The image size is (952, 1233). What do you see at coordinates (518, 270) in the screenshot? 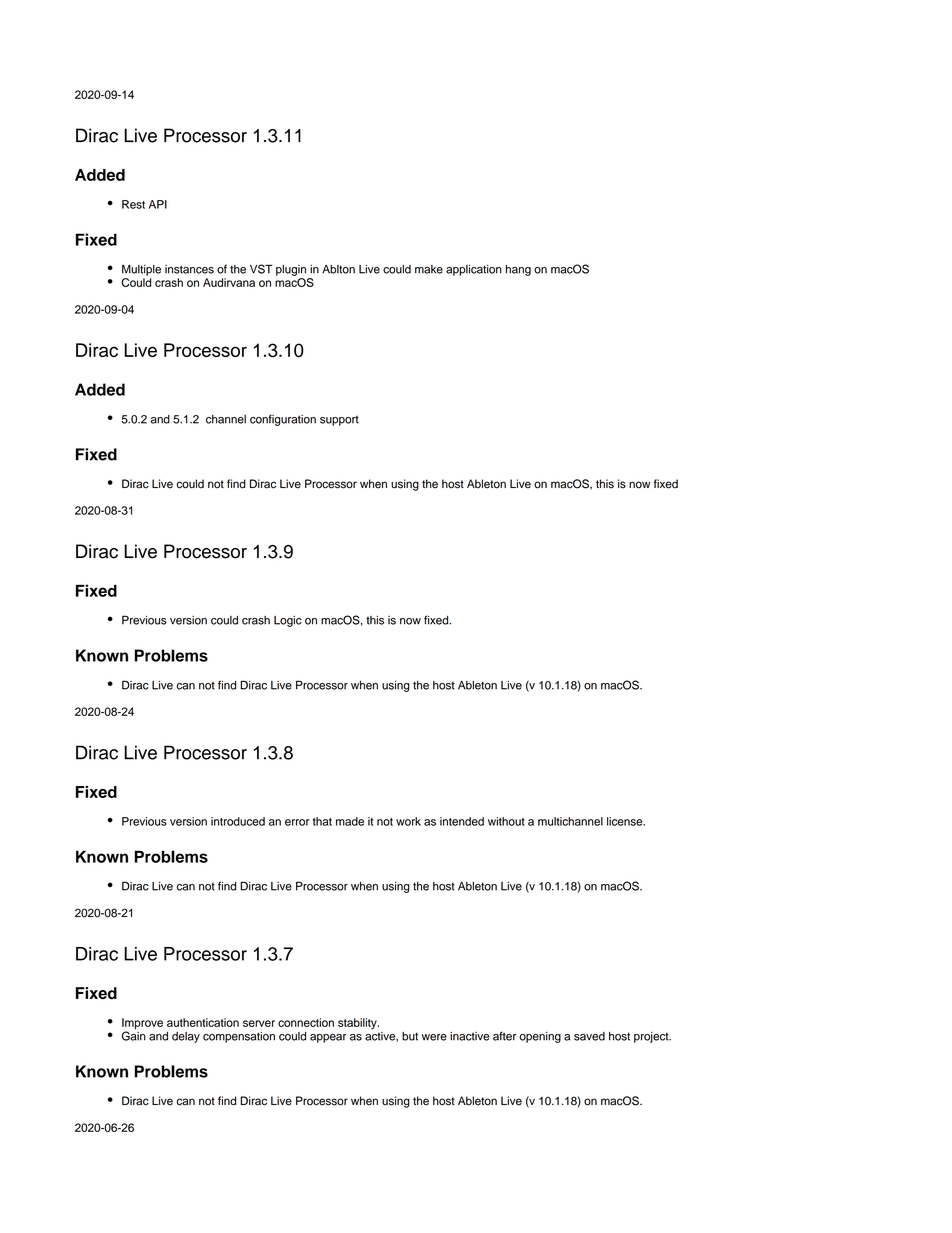
I see `hang` at bounding box center [518, 270].
